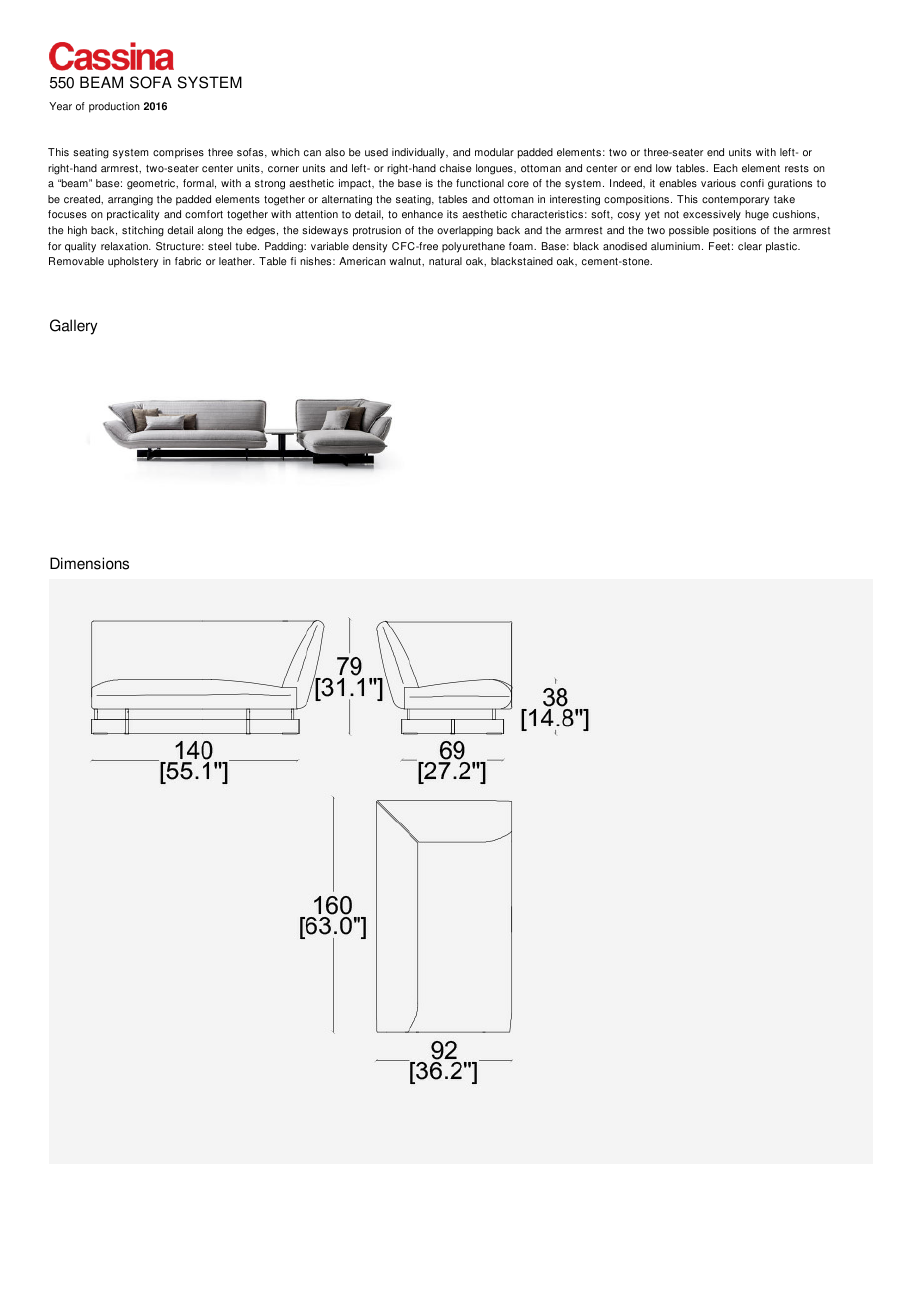 Image resolution: width=924 pixels, height=1308 pixels. Describe the element at coordinates (73, 327) in the document. I see `Gallery` at that location.
